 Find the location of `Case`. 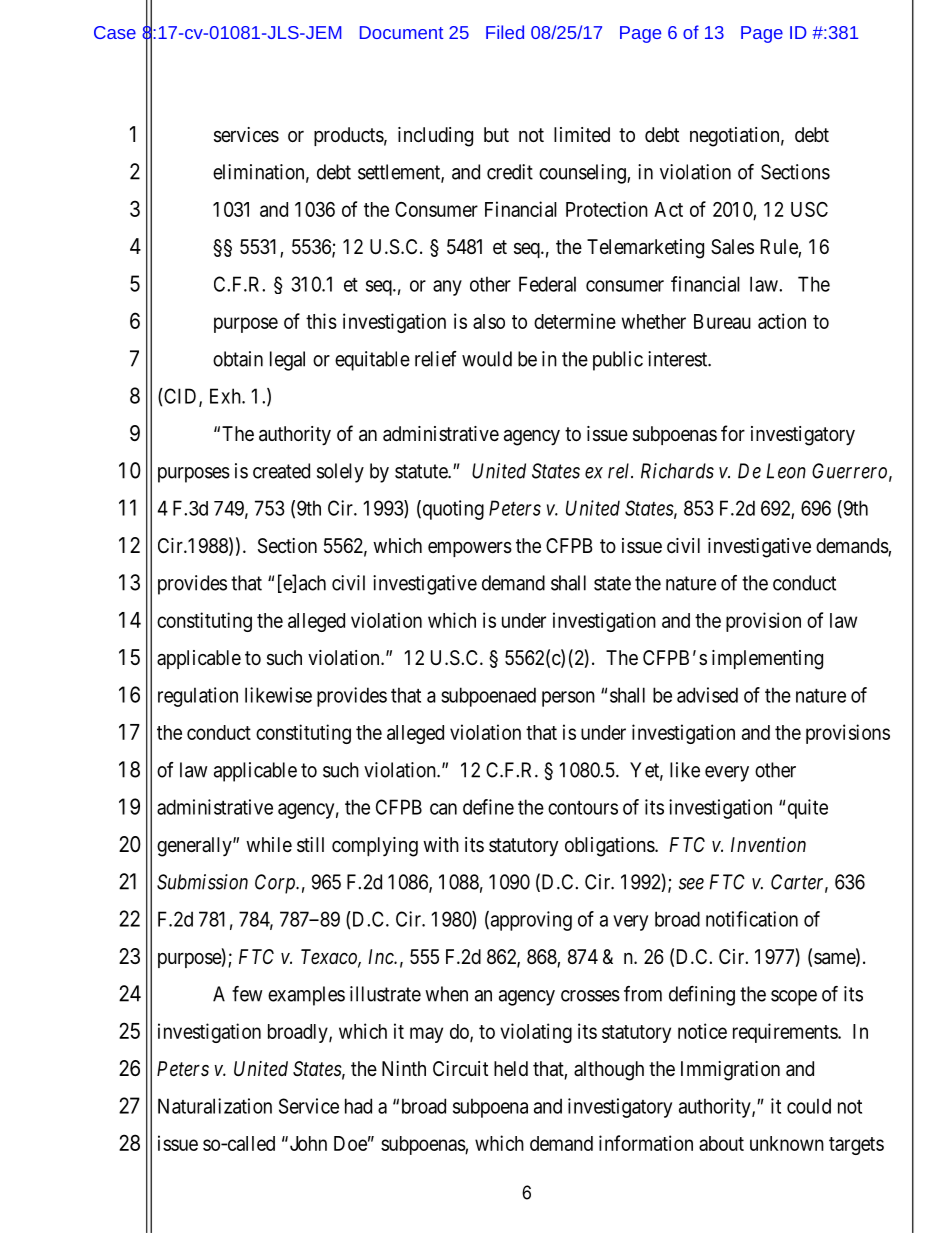

Case is located at coordinates (115, 32).
